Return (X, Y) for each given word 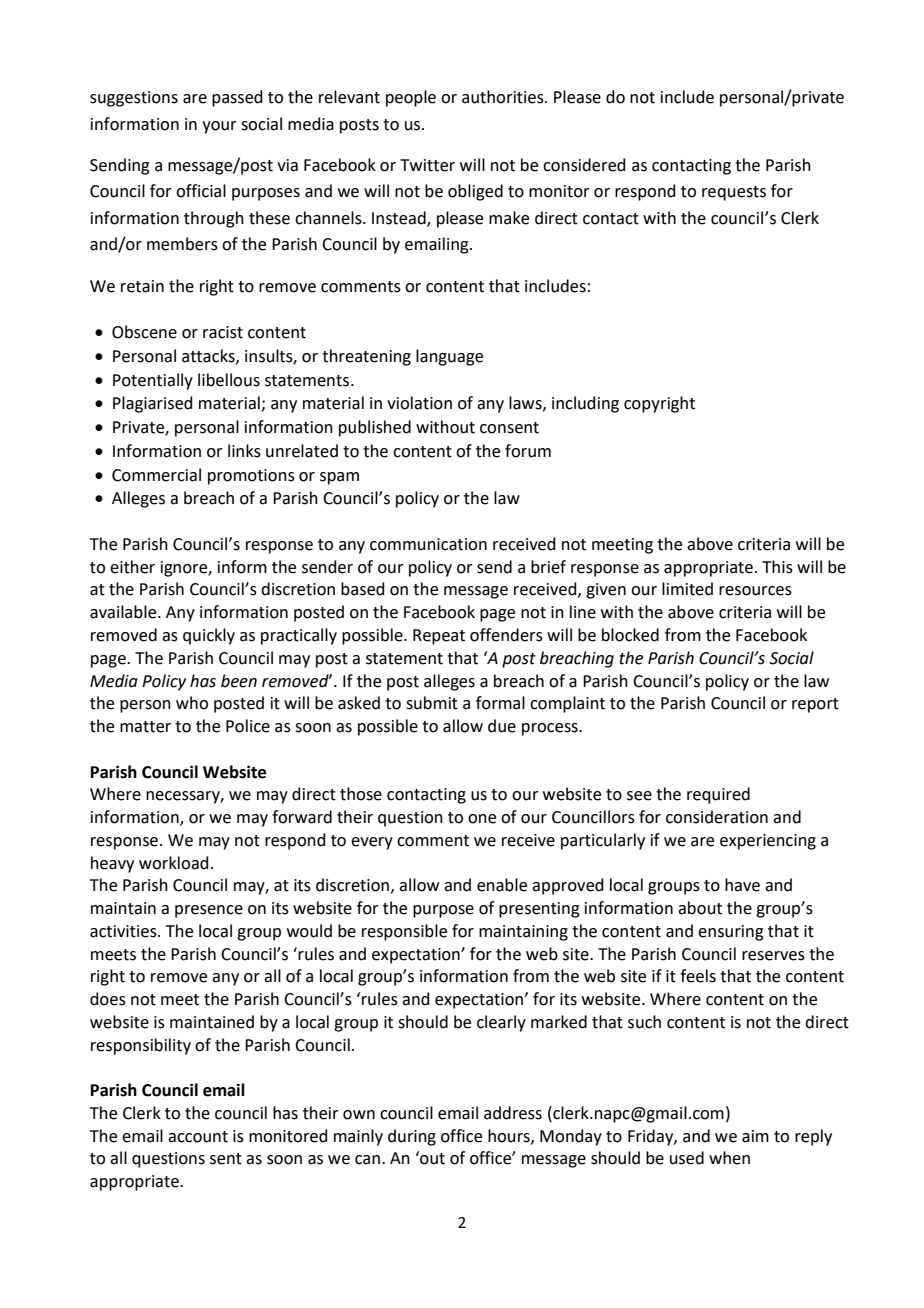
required (718, 795)
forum (528, 451)
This (777, 567)
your (219, 127)
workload (174, 863)
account (198, 1137)
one (482, 819)
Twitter (427, 165)
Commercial (156, 475)
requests (734, 193)
